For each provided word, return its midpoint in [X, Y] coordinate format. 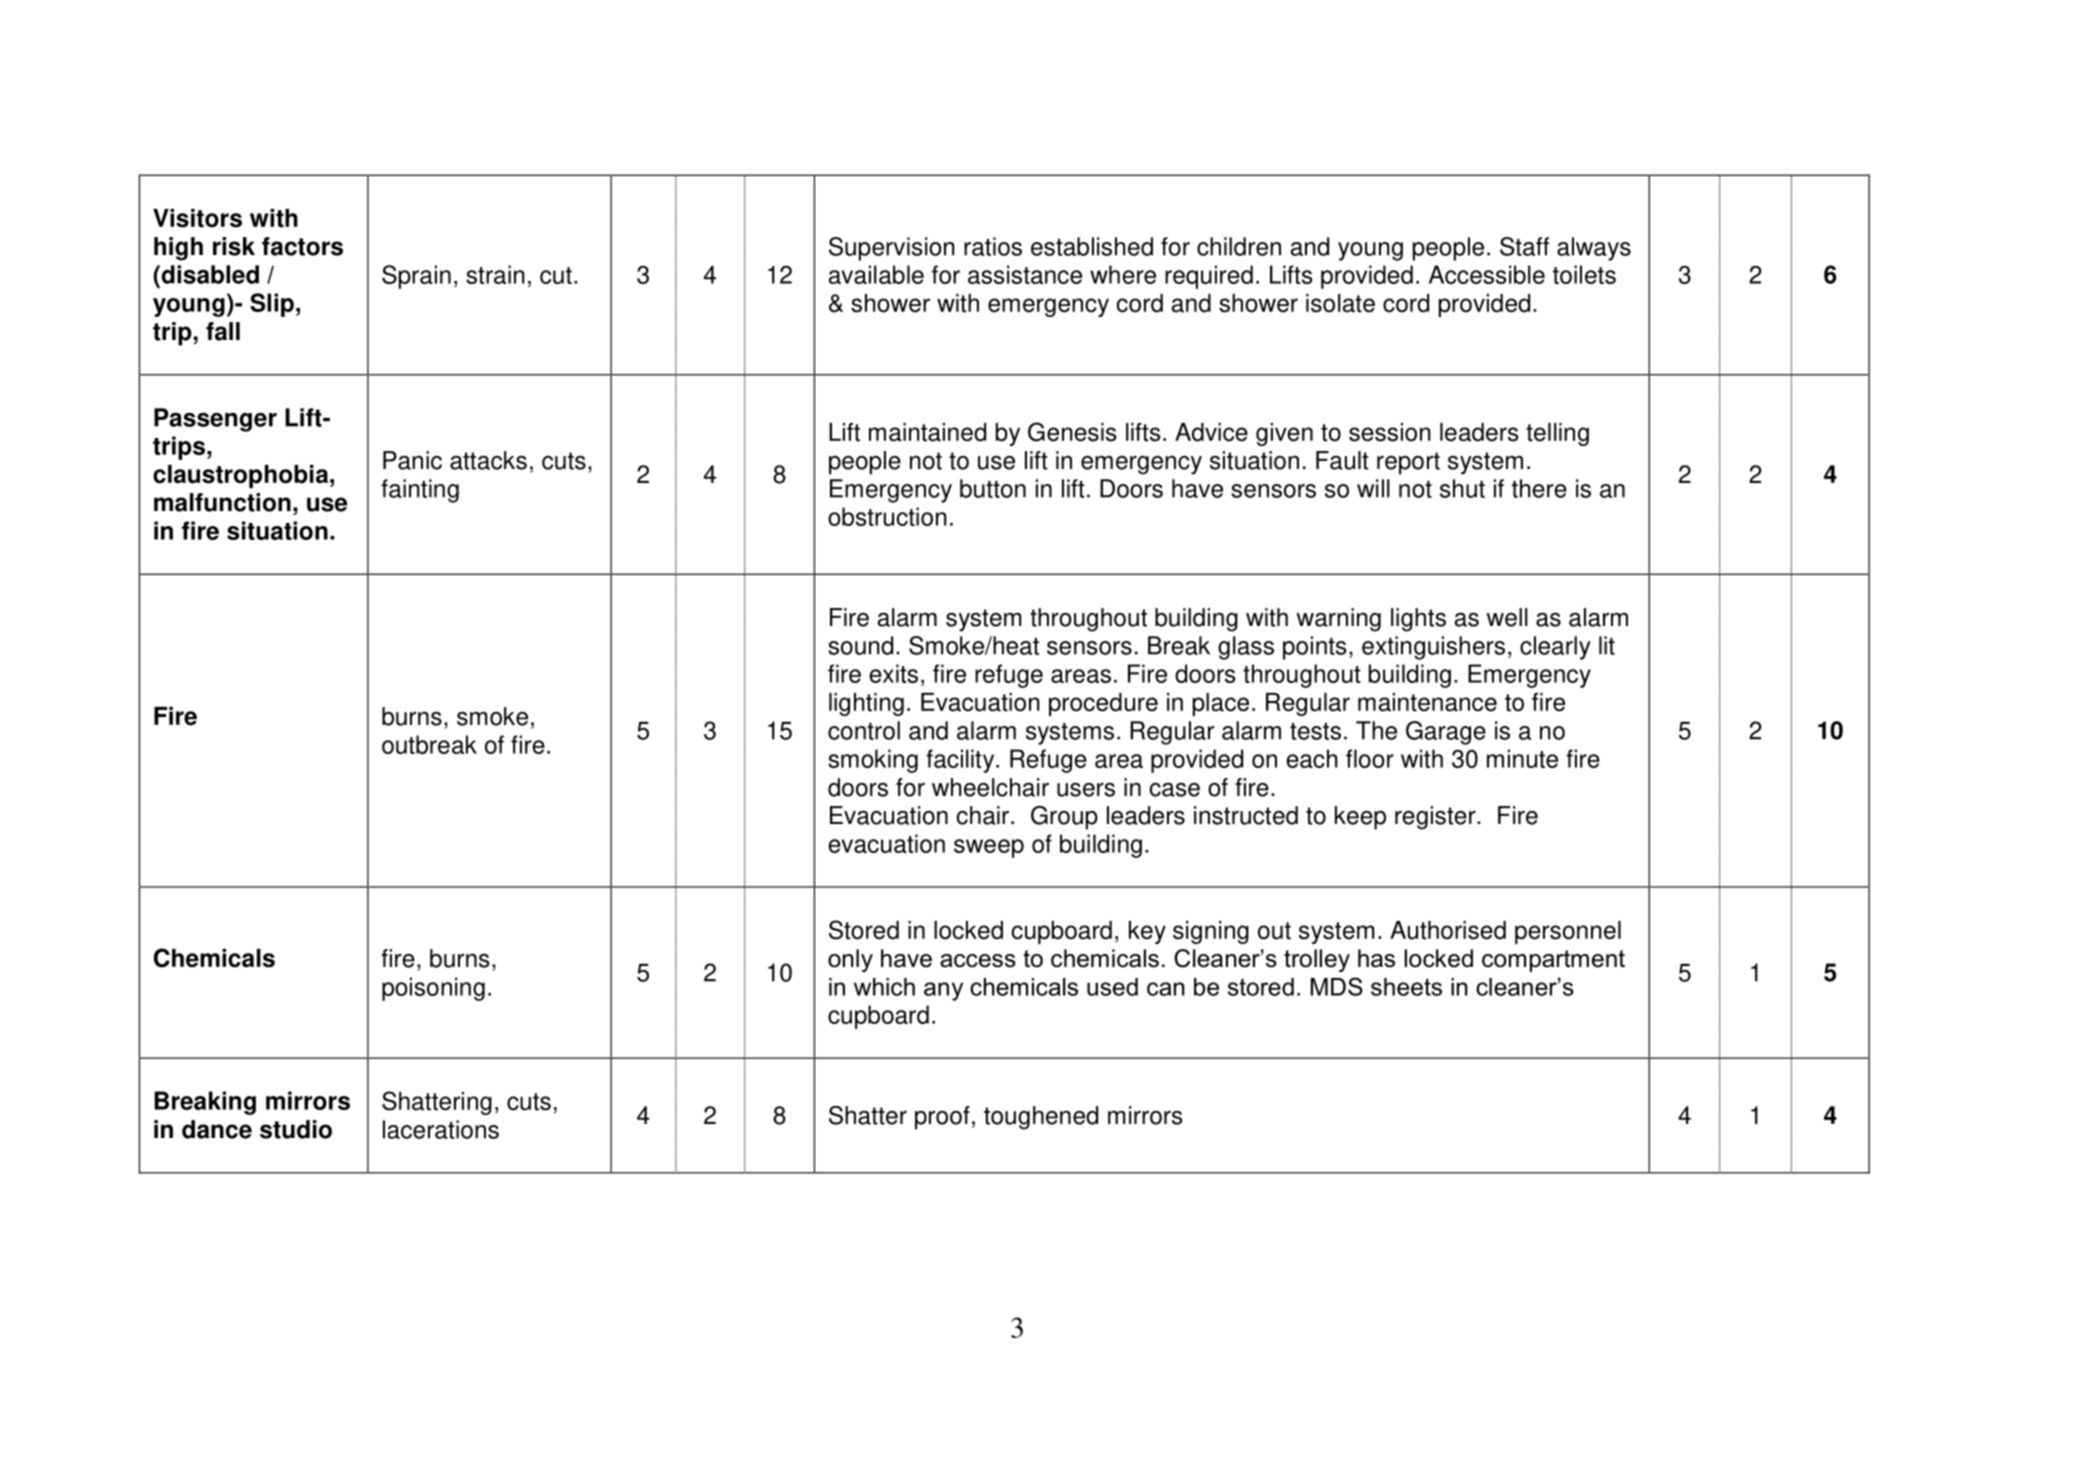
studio [296, 1129]
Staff [1524, 246]
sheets [1406, 987]
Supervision [892, 249]
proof [942, 1118]
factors [302, 246]
